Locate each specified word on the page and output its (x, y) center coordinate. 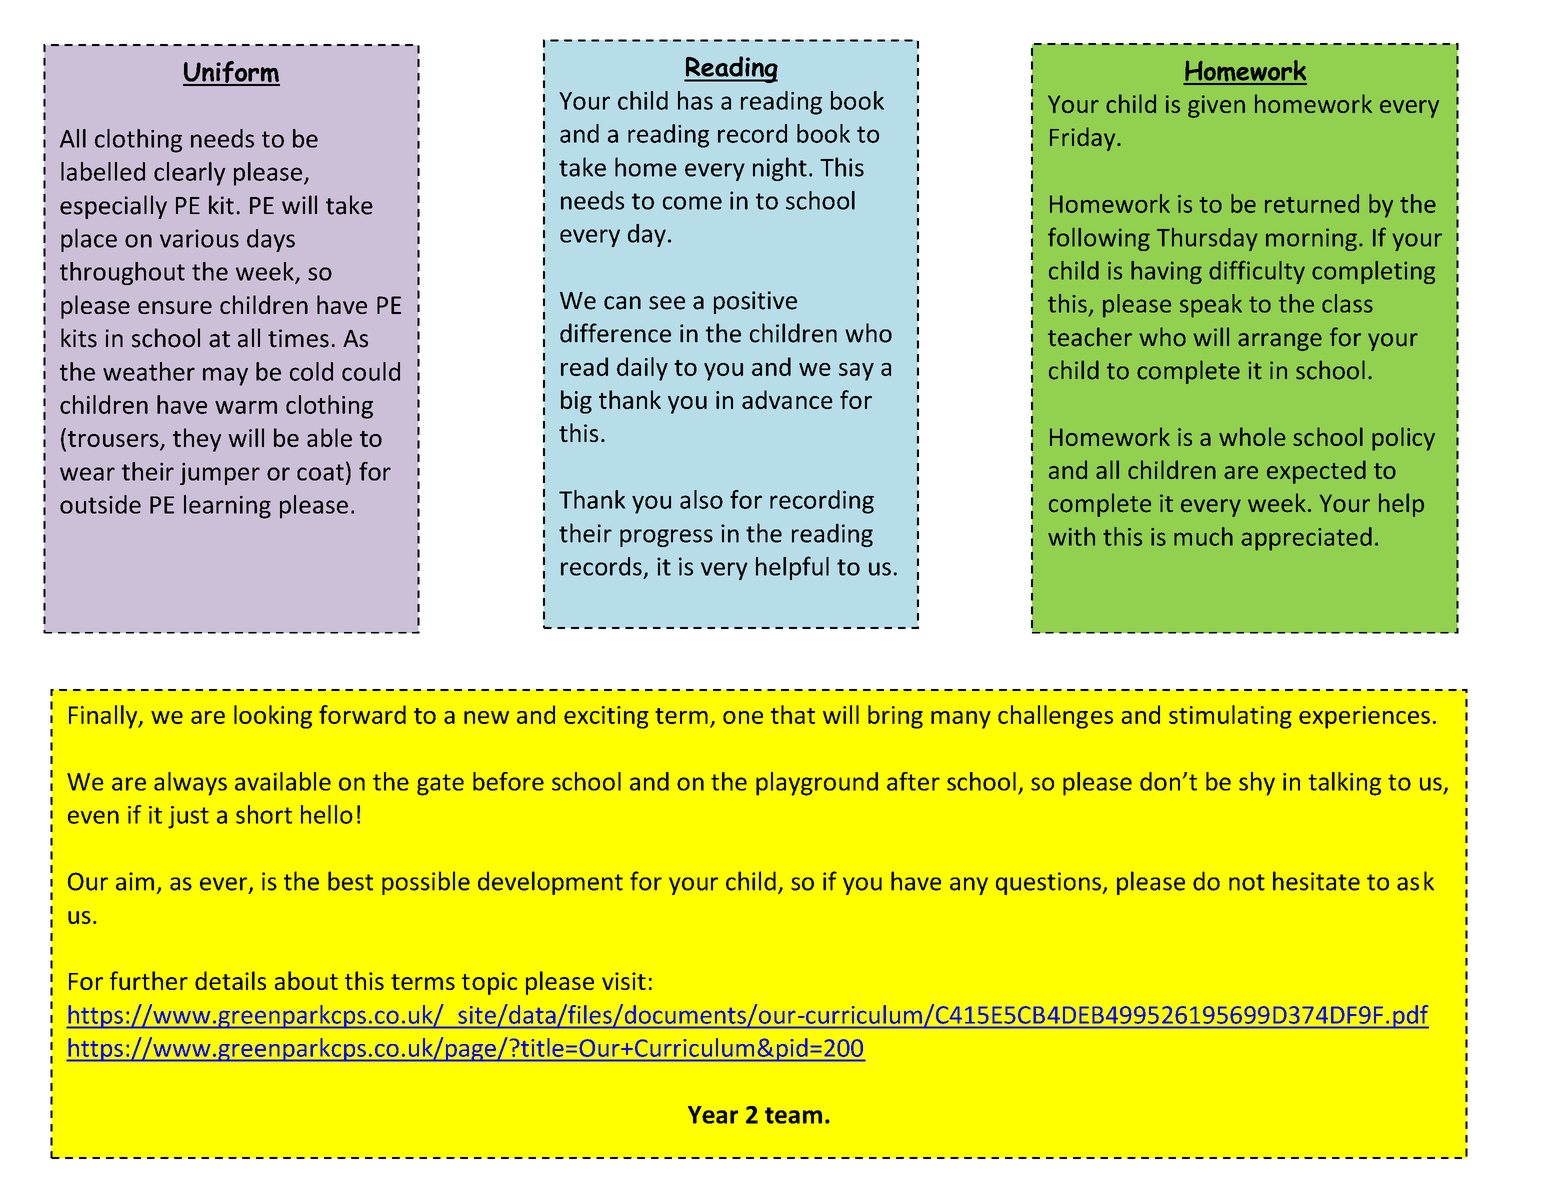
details (230, 980)
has (695, 100)
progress (666, 538)
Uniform (231, 73)
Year (713, 1115)
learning (227, 507)
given (1216, 106)
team (793, 1115)
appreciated (1306, 539)
